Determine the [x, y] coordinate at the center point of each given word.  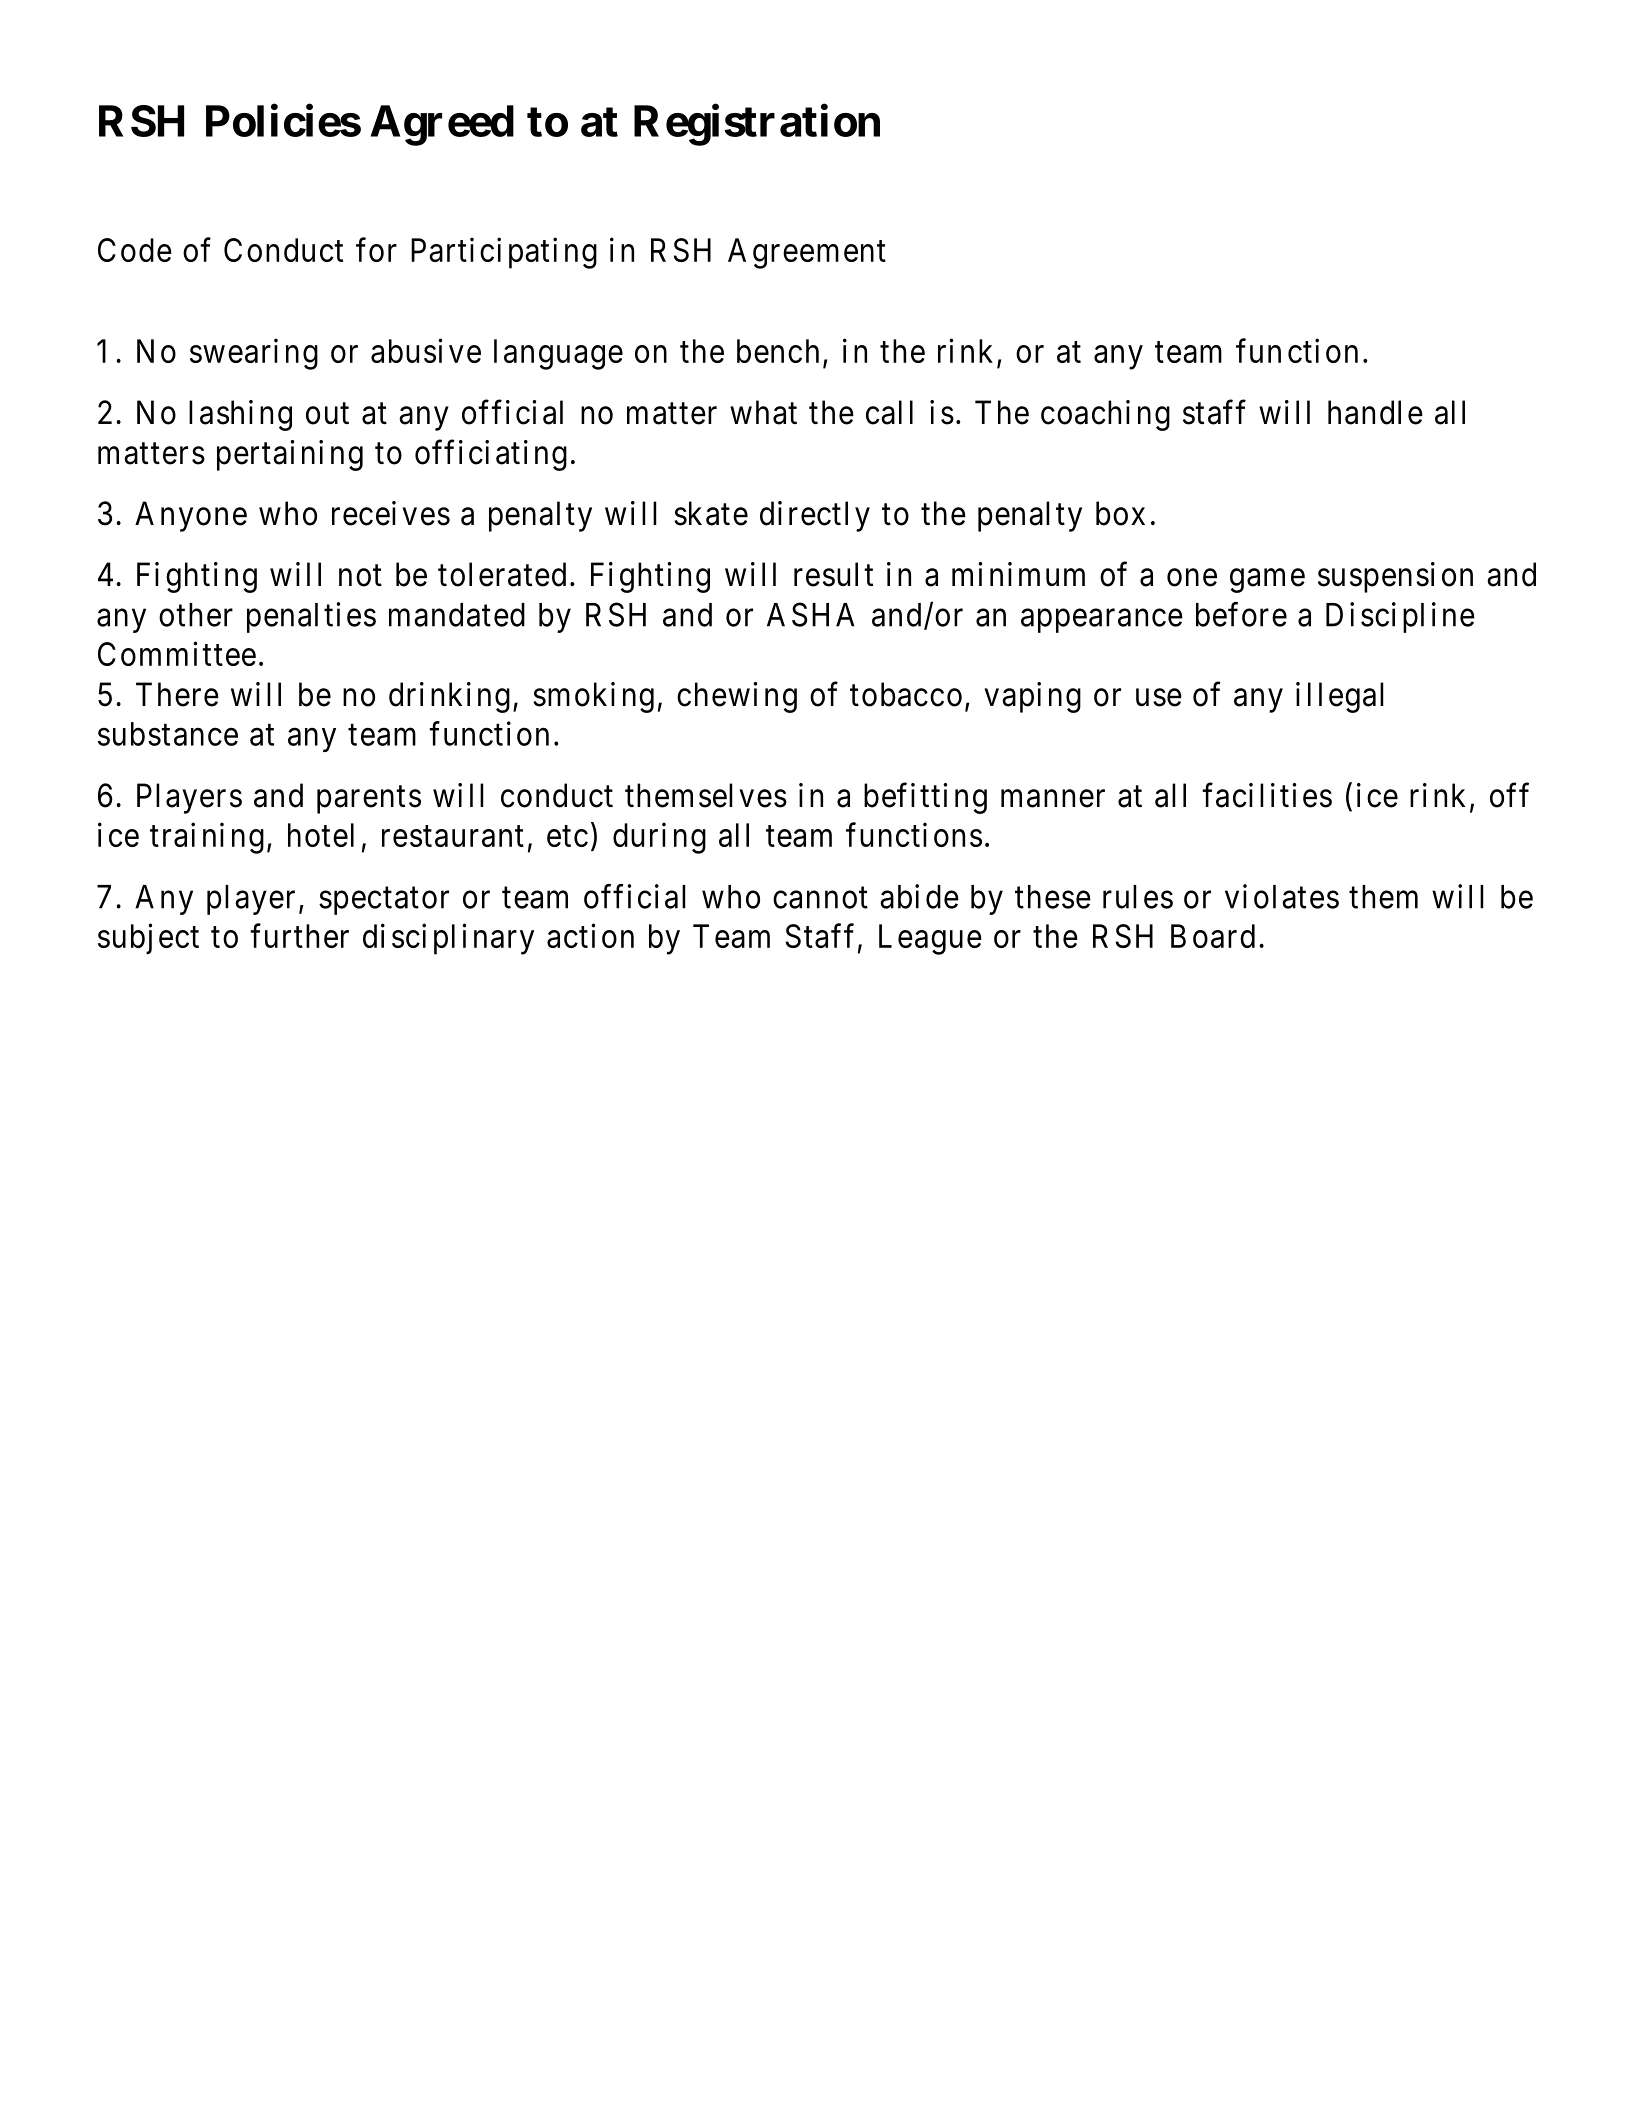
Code [135, 250]
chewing [737, 697]
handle [1375, 412]
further [299, 935]
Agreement [807, 253]
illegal [1340, 697]
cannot [820, 898]
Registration [757, 125]
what [763, 412]
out [327, 414]
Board [1213, 936]
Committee [177, 653]
